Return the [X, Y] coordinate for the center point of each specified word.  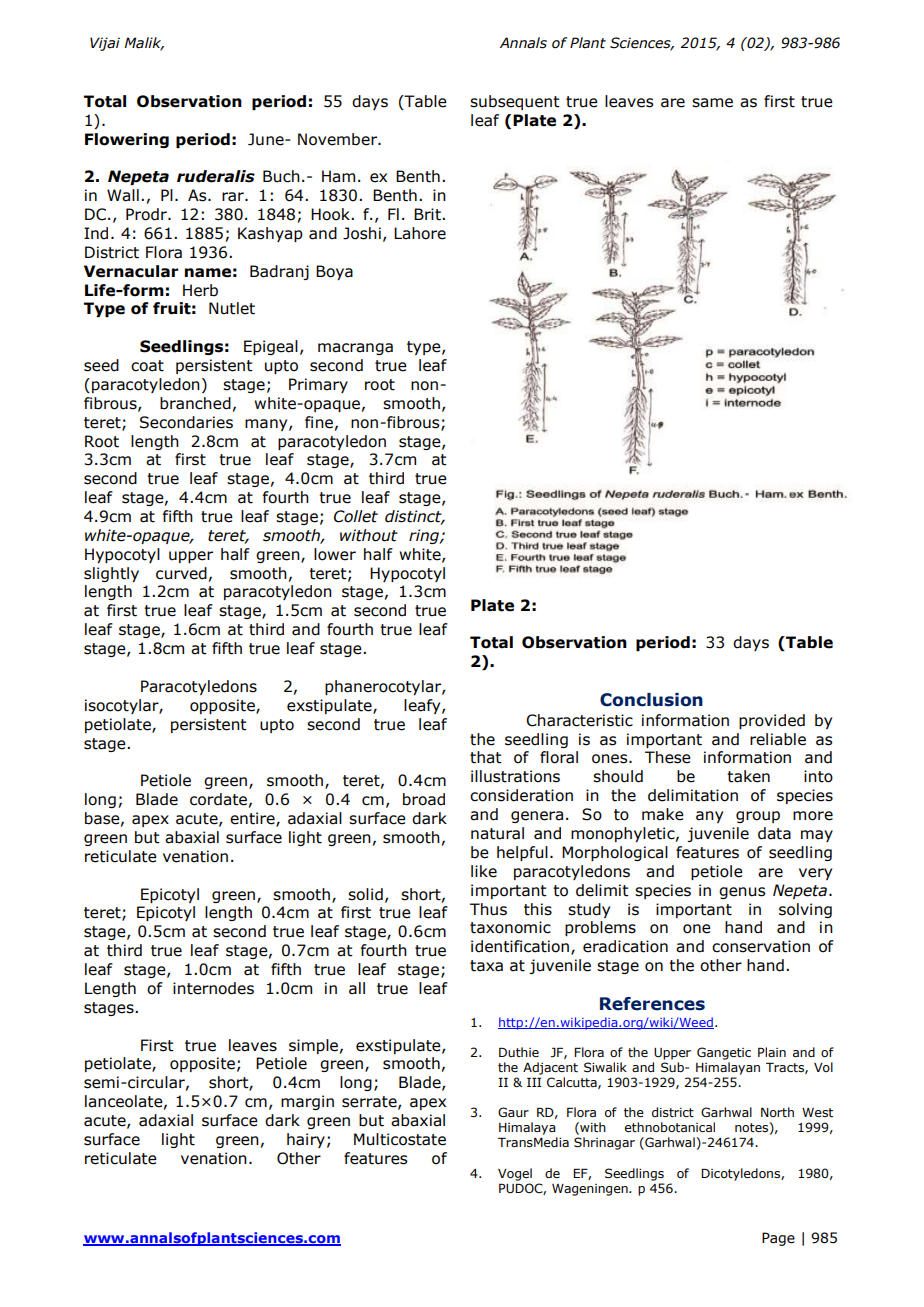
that [486, 757]
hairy [306, 1140]
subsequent [515, 102]
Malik [144, 43]
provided [772, 721]
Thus [488, 909]
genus [742, 893]
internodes [213, 988]
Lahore [420, 233]
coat [147, 366]
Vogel [515, 1174]
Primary [318, 385]
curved [181, 573]
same [712, 103]
